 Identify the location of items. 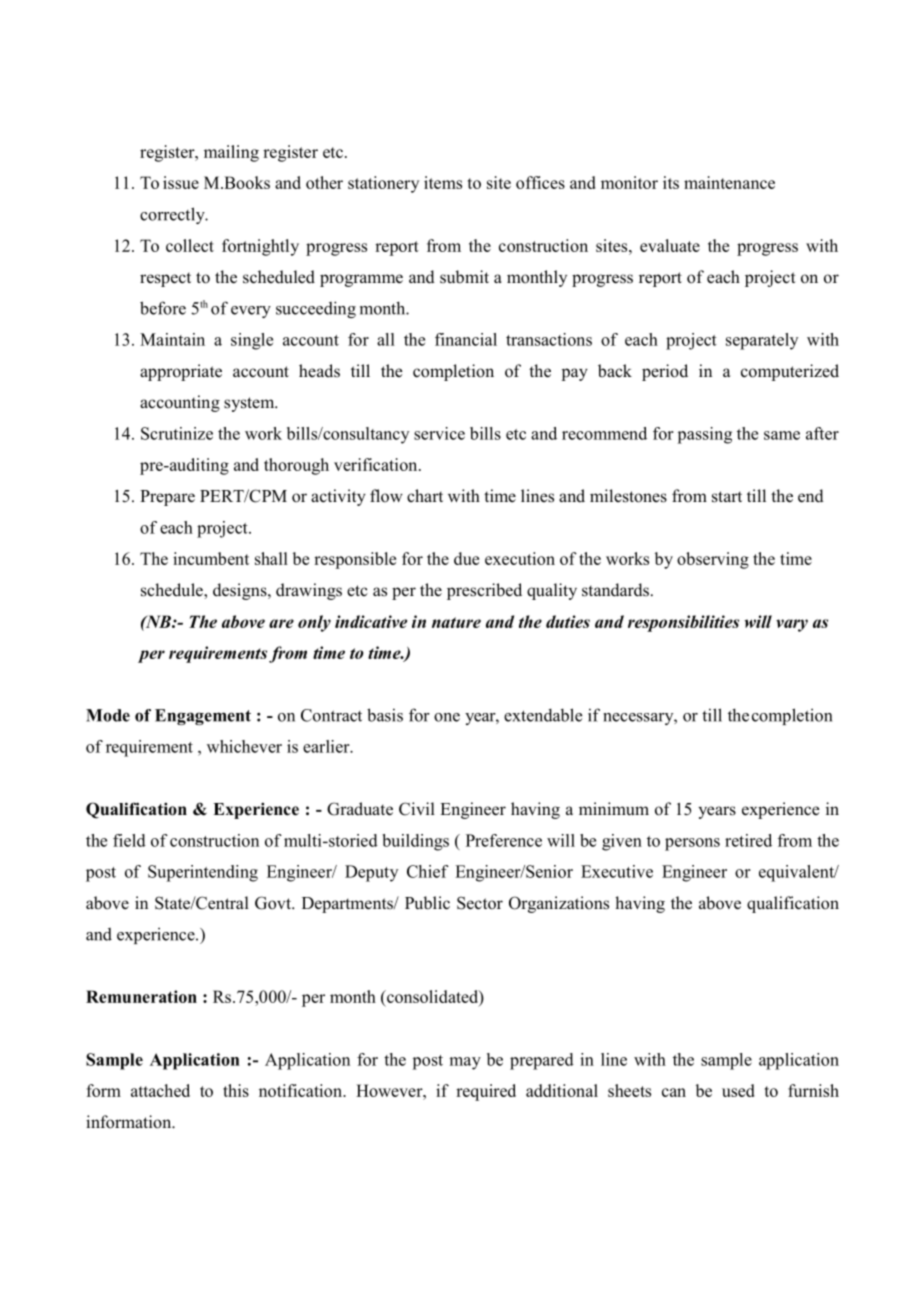
(443, 182).
